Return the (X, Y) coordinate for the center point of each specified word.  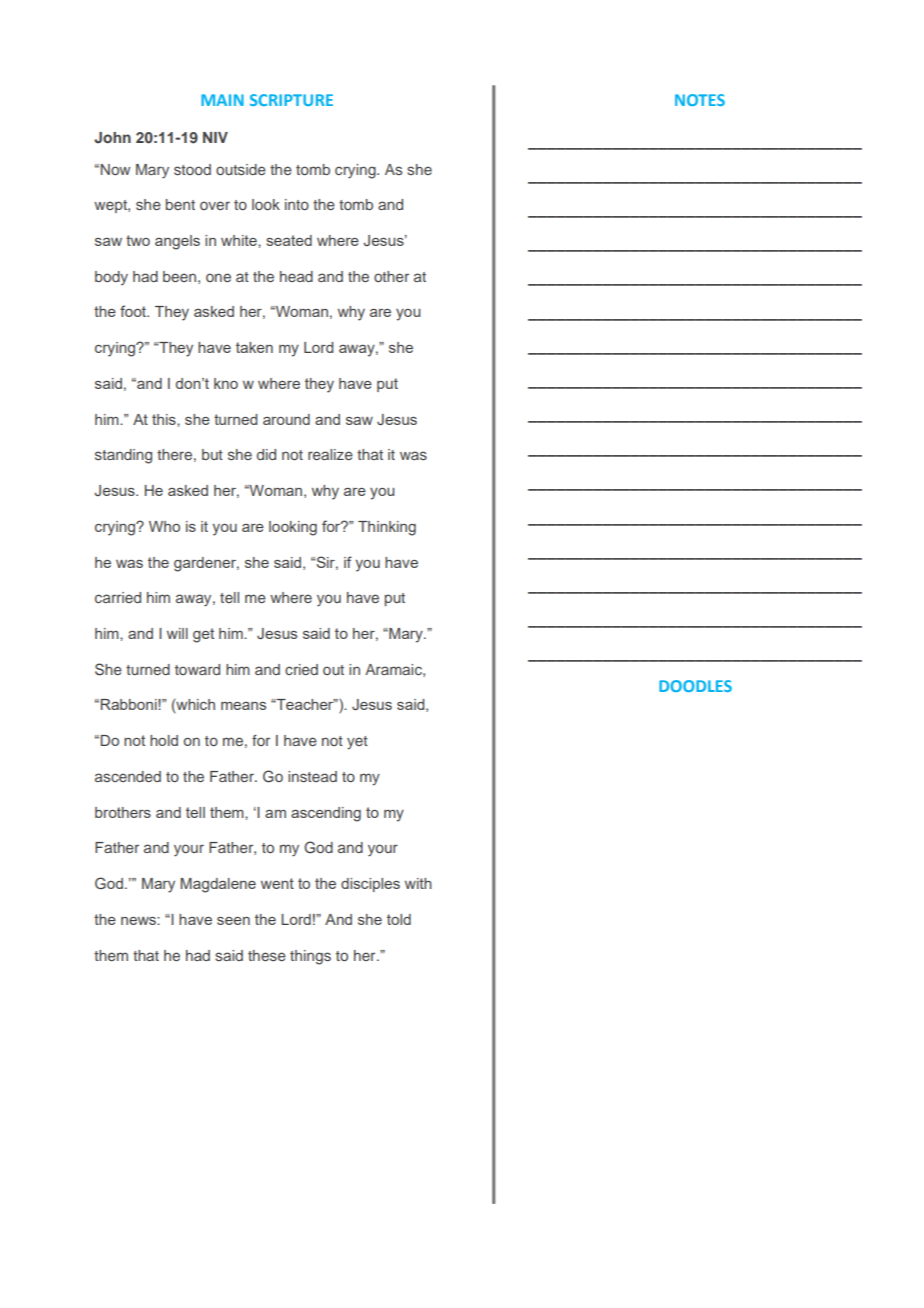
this (165, 419)
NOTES (700, 100)
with (418, 883)
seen (233, 921)
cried (301, 669)
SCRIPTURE (291, 100)
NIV (215, 137)
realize (330, 454)
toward (197, 669)
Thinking (387, 528)
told (399, 919)
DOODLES (695, 686)
